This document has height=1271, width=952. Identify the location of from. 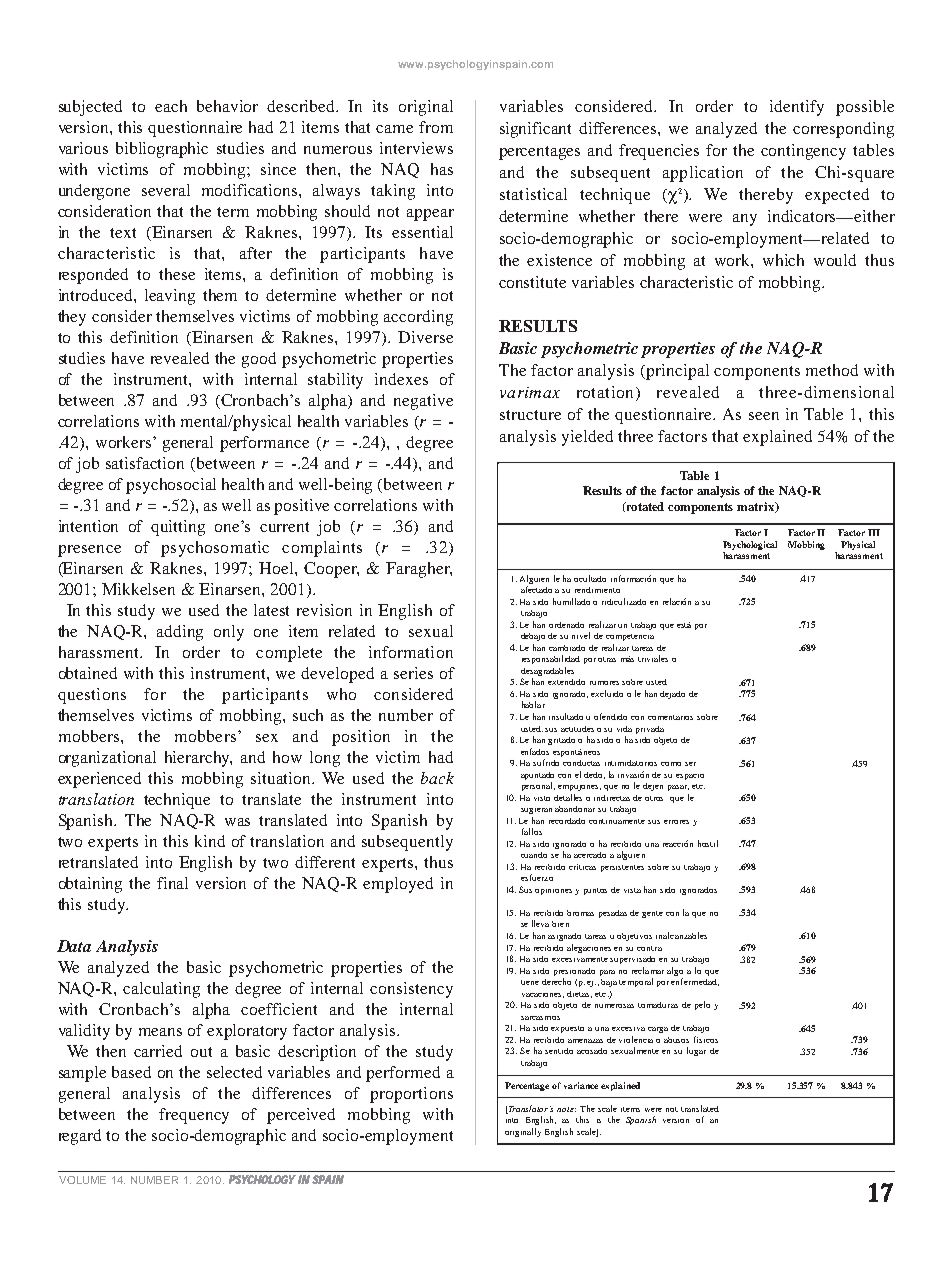
(436, 127).
